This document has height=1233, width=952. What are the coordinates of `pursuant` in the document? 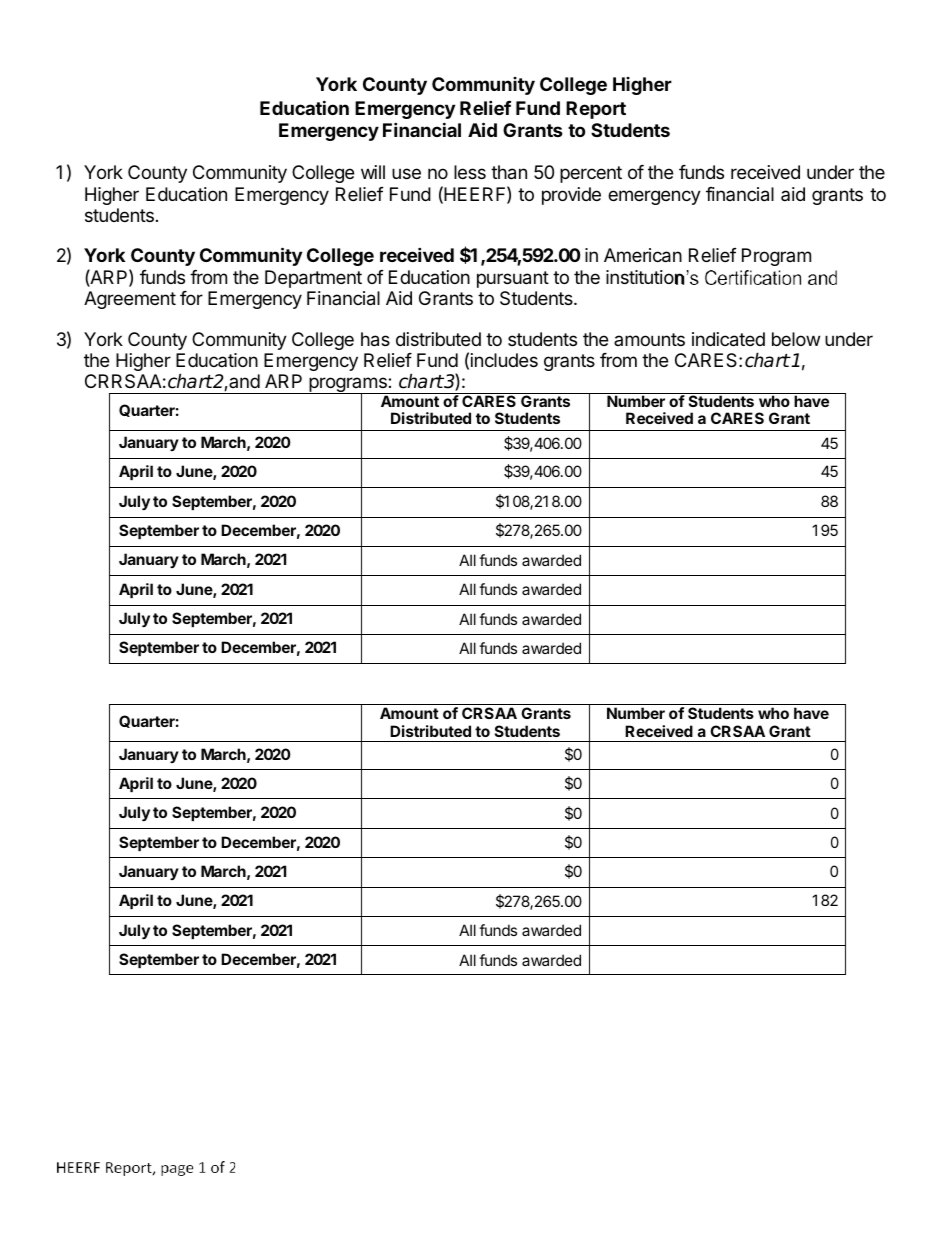 It's located at (513, 279).
